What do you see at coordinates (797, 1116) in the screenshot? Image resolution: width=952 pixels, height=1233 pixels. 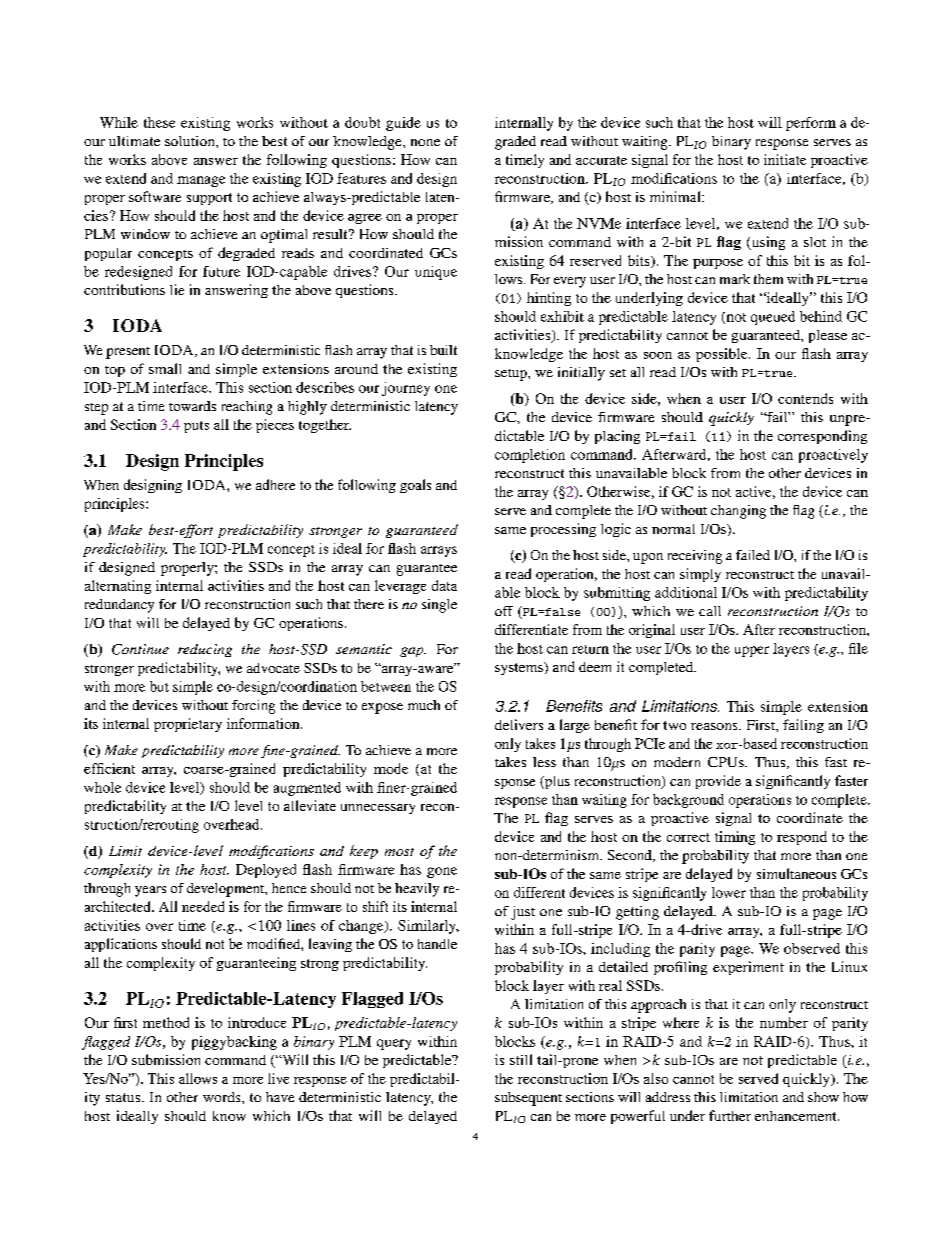 I see `enhancement` at bounding box center [797, 1116].
